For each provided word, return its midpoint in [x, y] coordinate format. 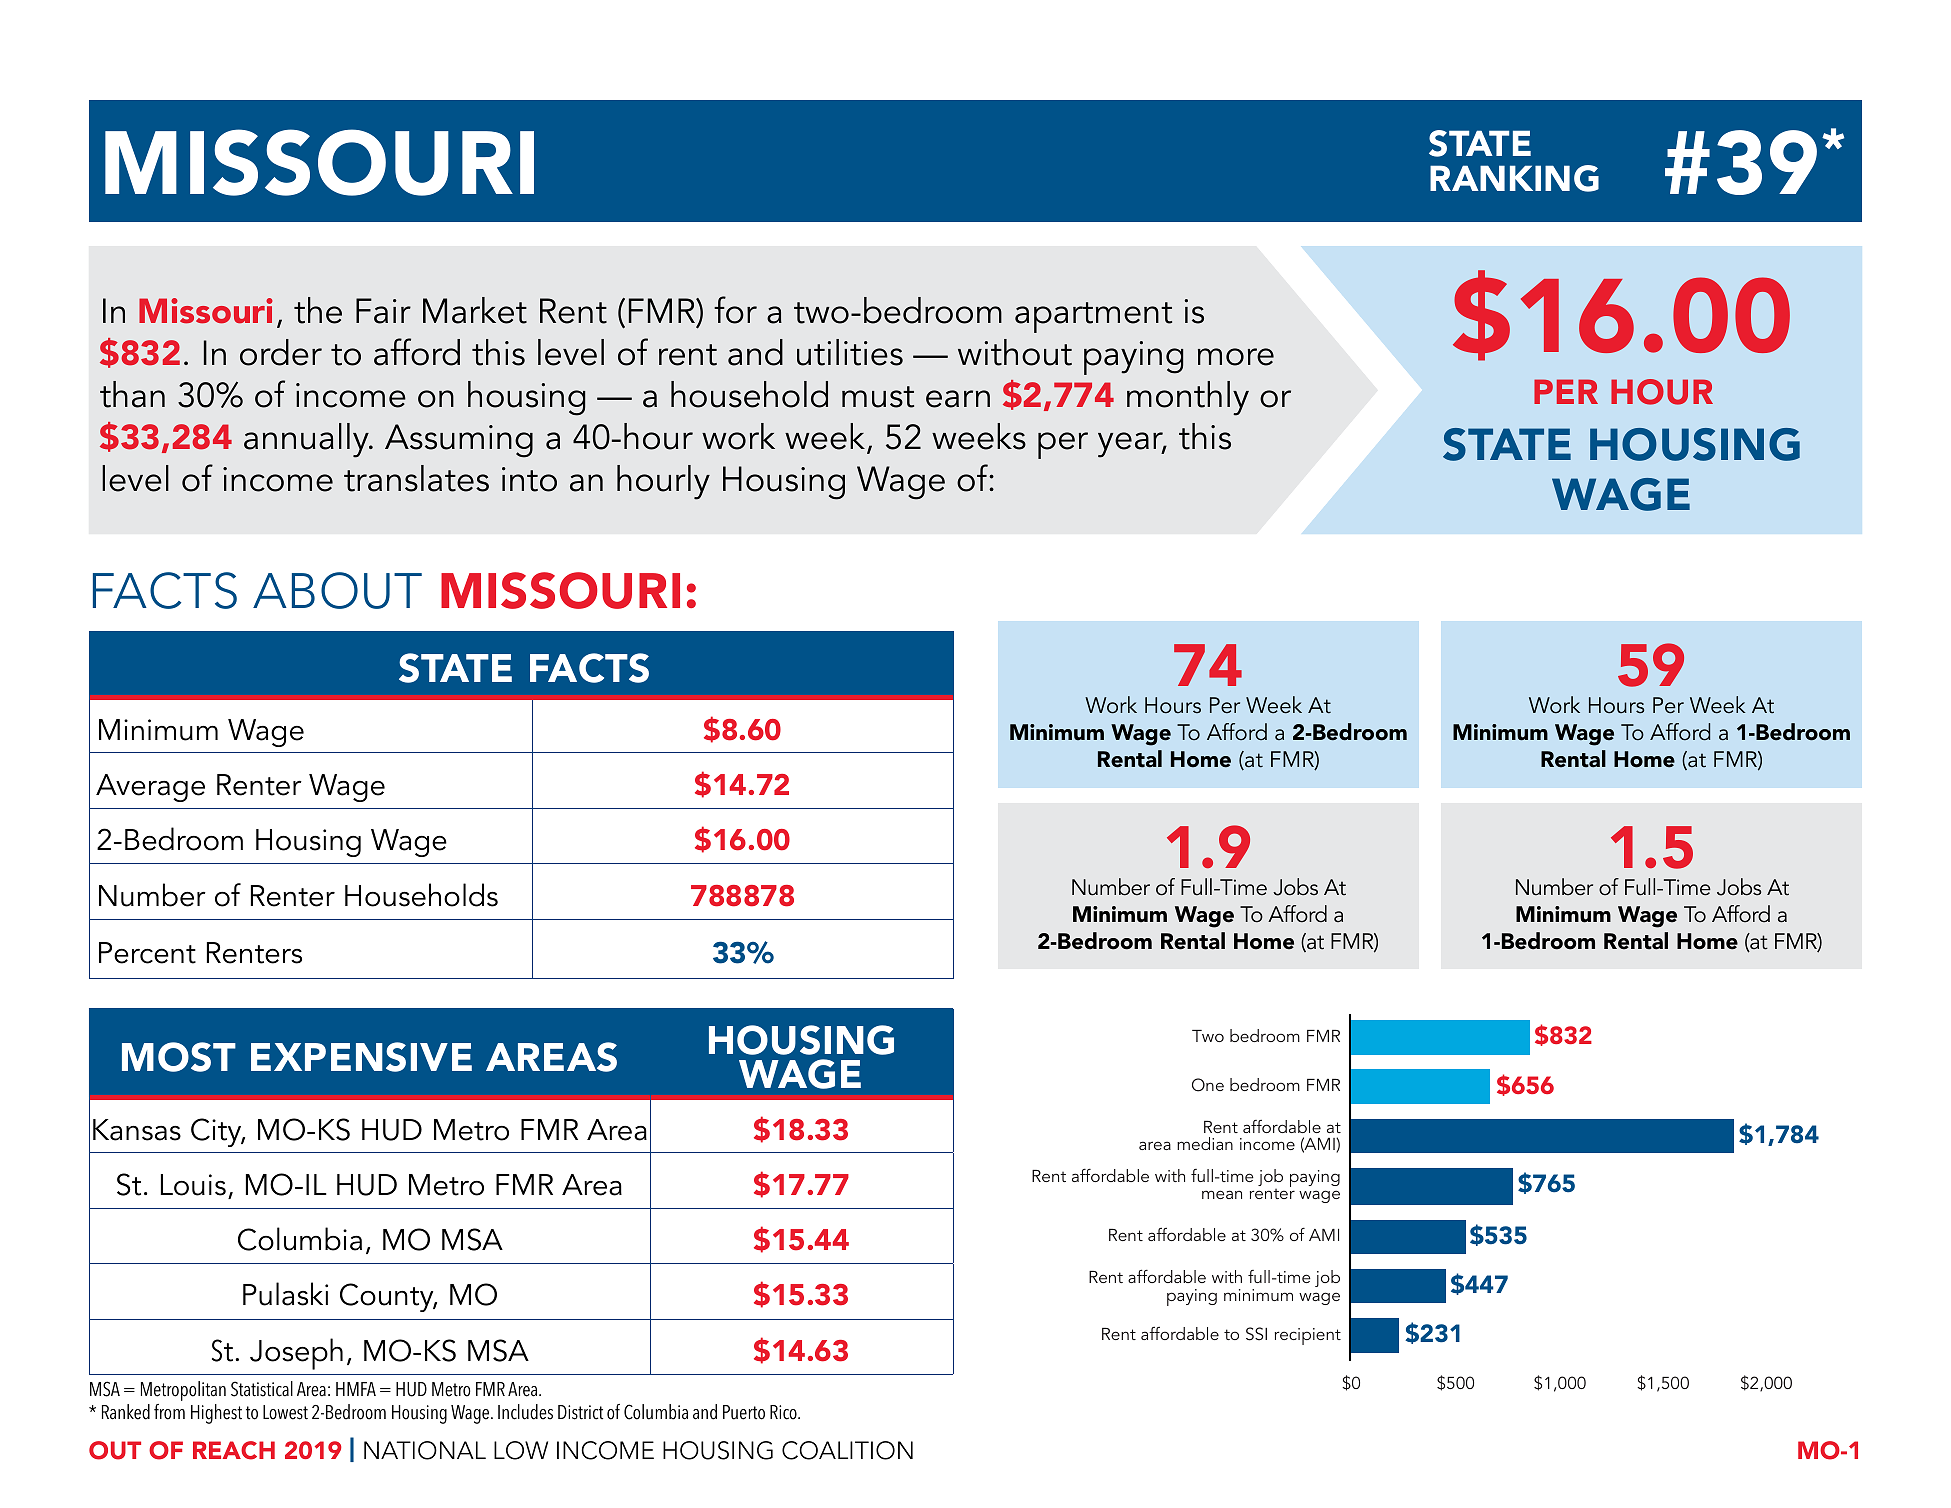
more [1236, 357]
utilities [850, 352]
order [281, 352]
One [1208, 1085]
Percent [147, 953]
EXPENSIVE [361, 1057]
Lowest [285, 1412]
